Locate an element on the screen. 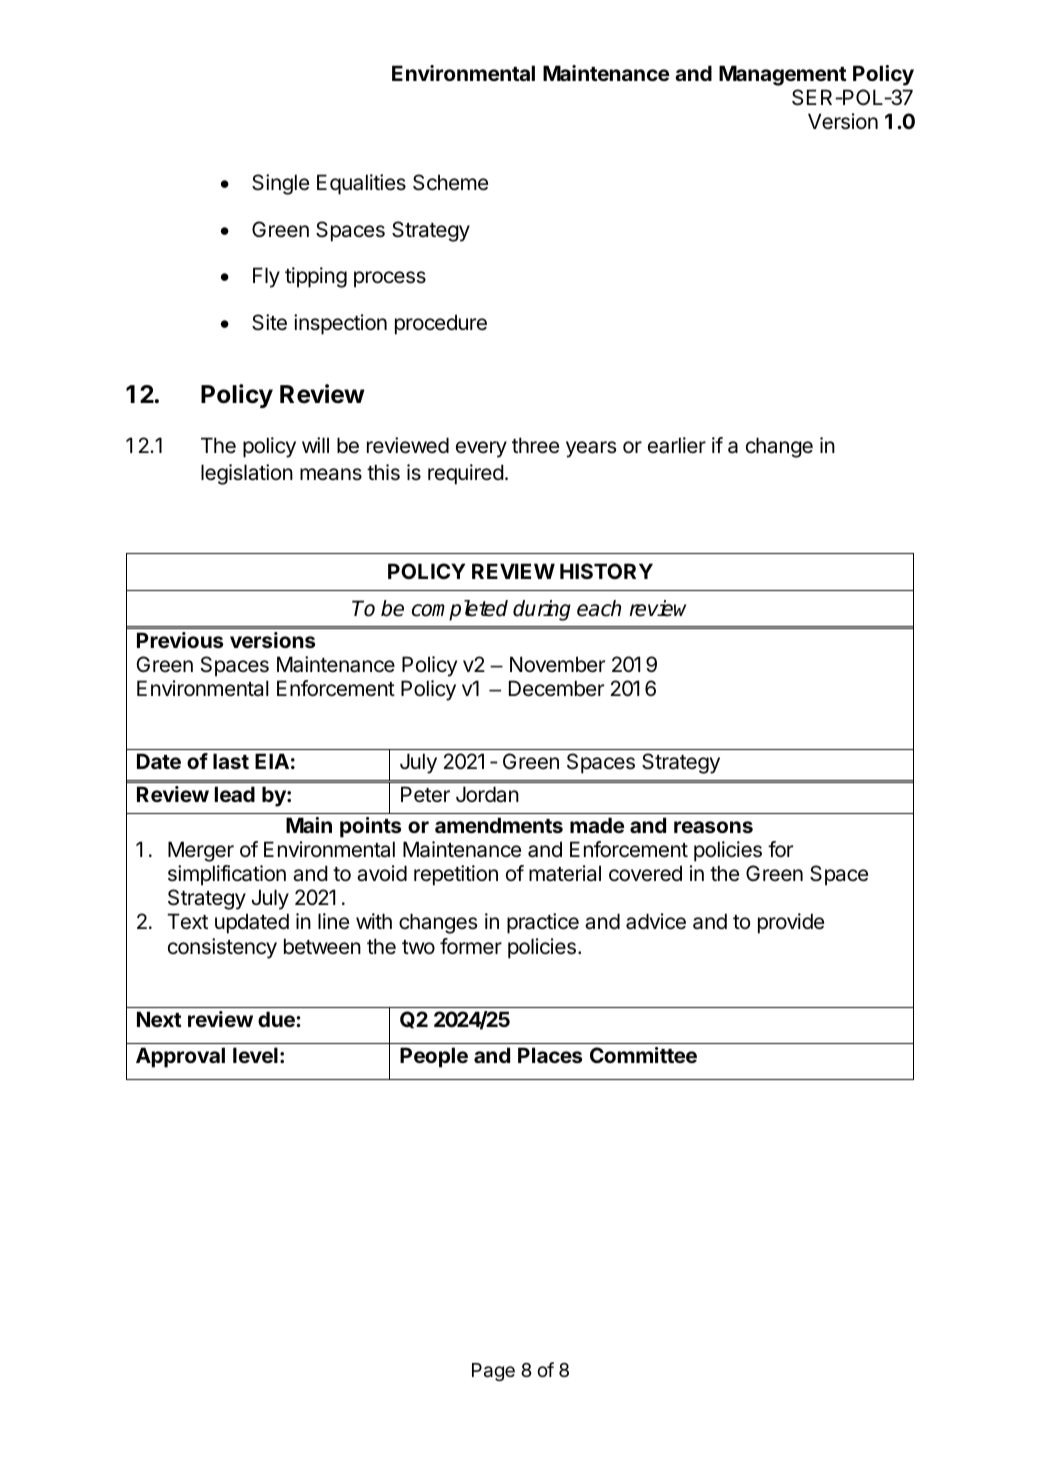 The height and width of the screenshot is (1469, 1039). earlier is located at coordinates (677, 445).
